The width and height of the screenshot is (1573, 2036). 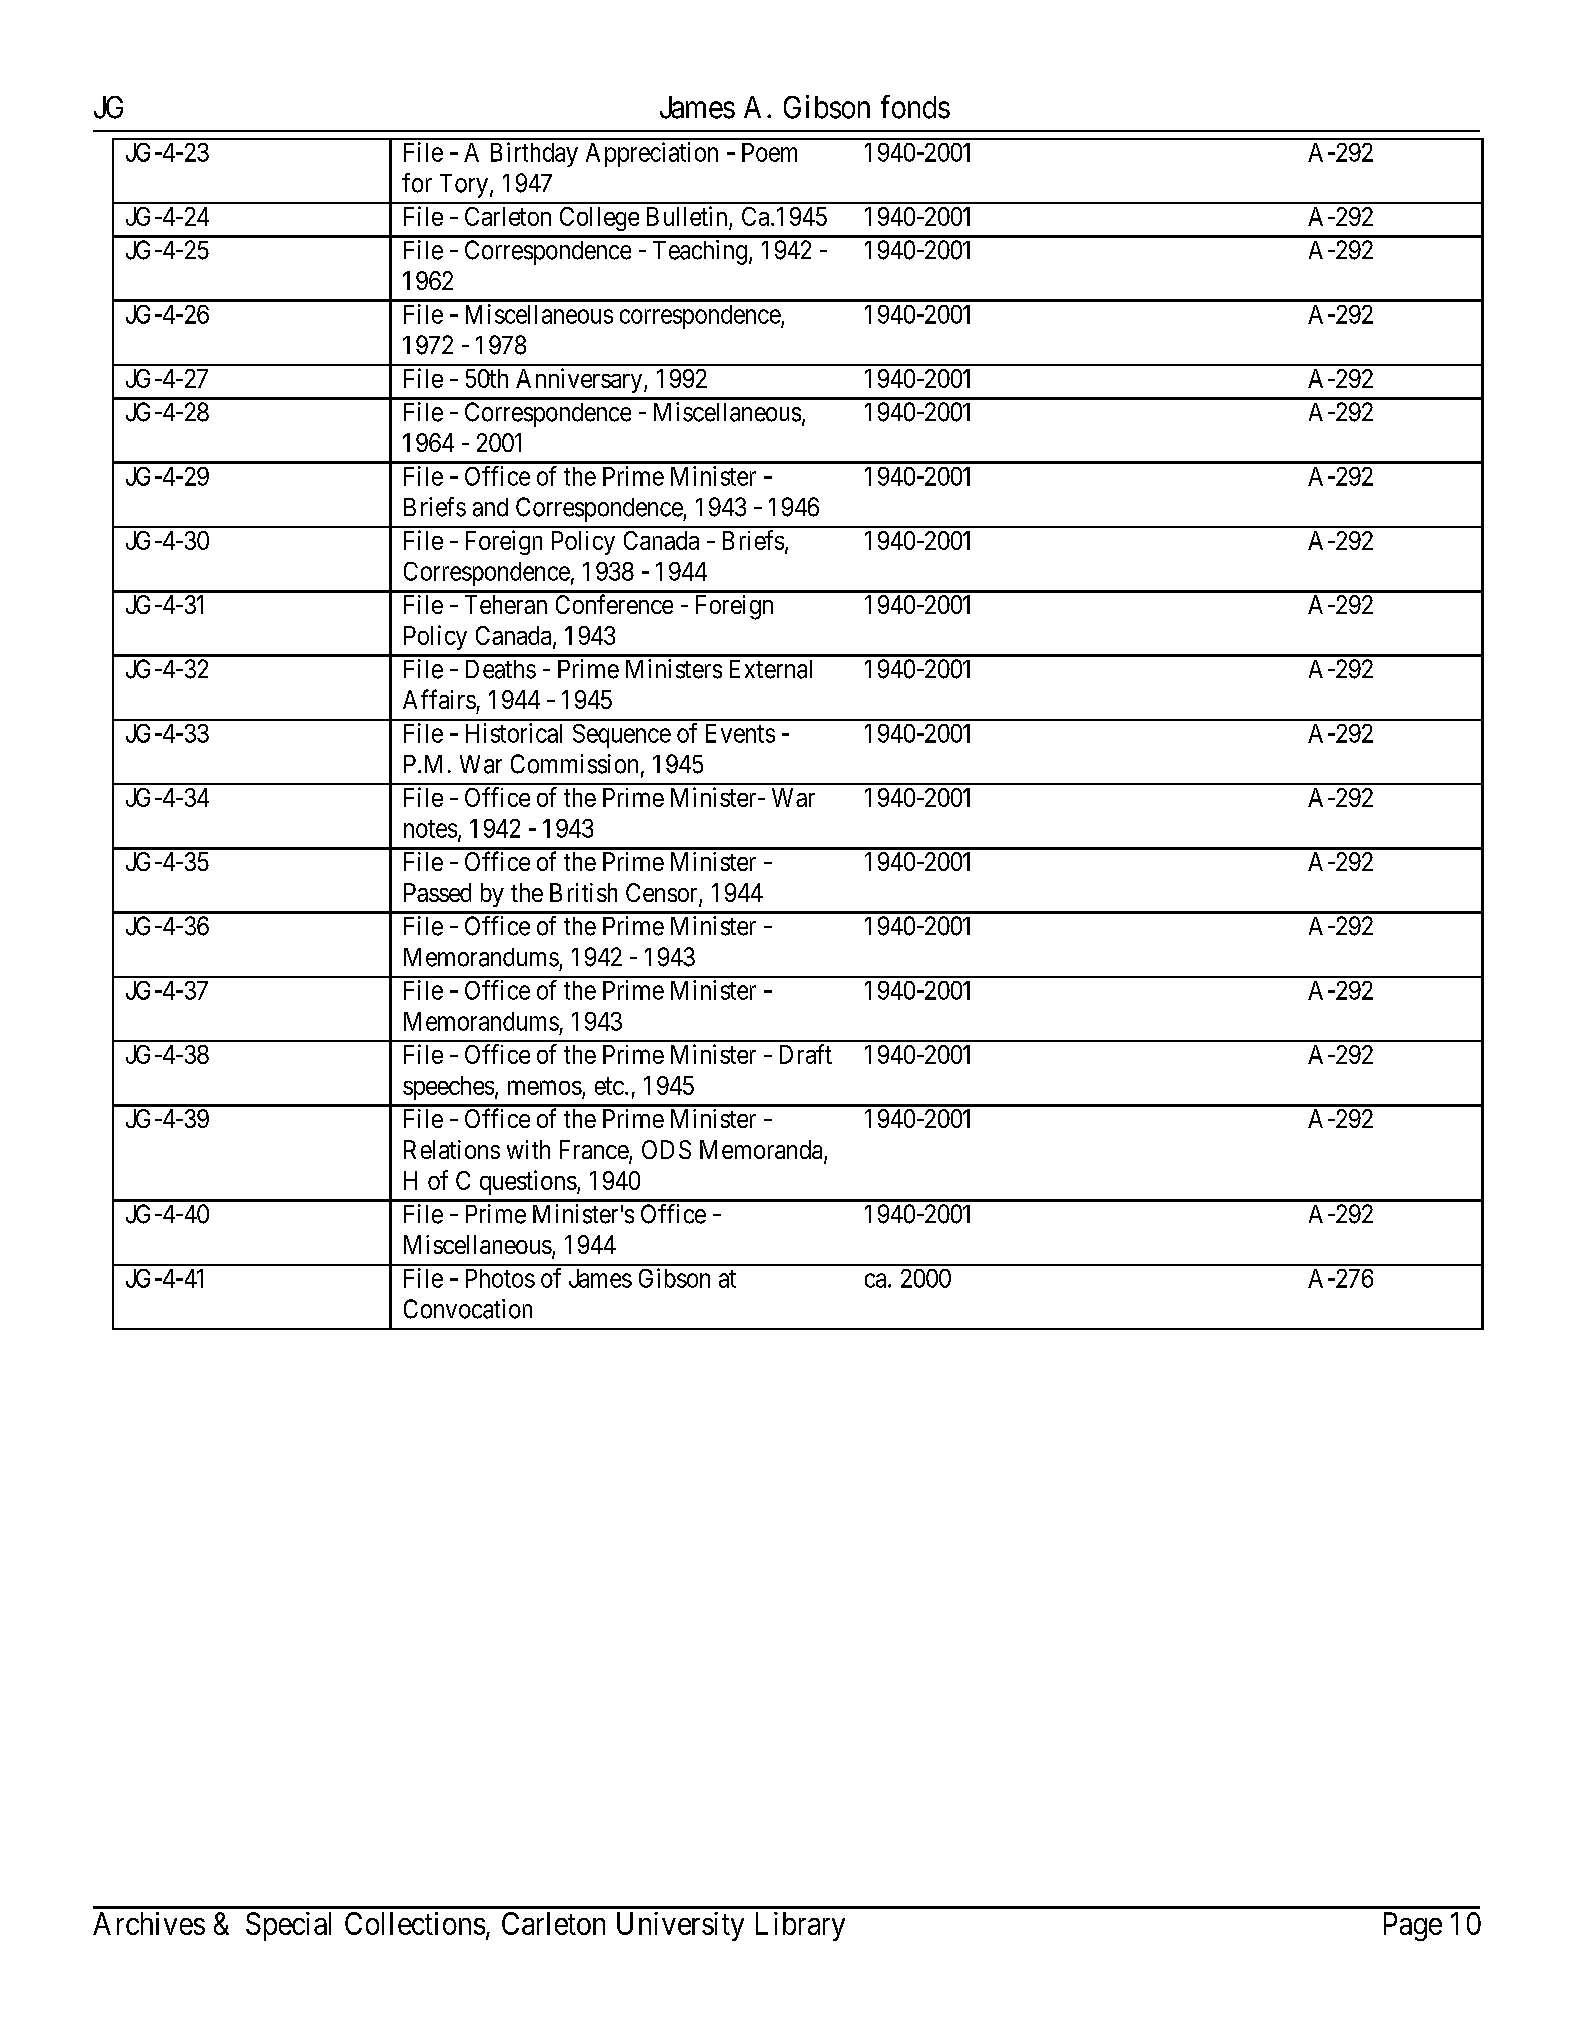 What do you see at coordinates (806, 1054) in the screenshot?
I see `Draft` at bounding box center [806, 1054].
